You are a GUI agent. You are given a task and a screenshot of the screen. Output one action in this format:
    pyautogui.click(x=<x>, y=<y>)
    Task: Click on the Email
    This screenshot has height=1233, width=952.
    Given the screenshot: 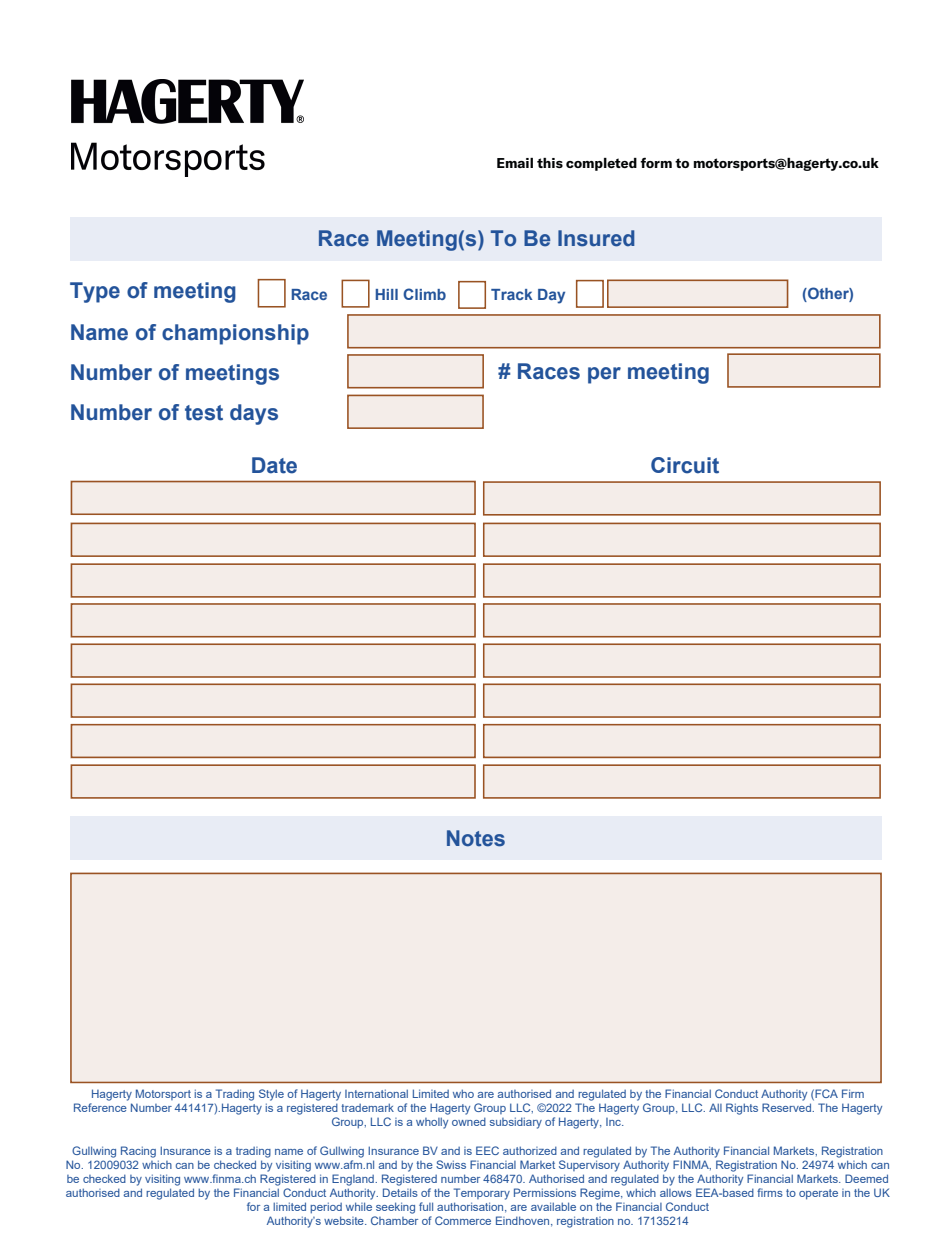 What is the action you would take?
    pyautogui.click(x=515, y=163)
